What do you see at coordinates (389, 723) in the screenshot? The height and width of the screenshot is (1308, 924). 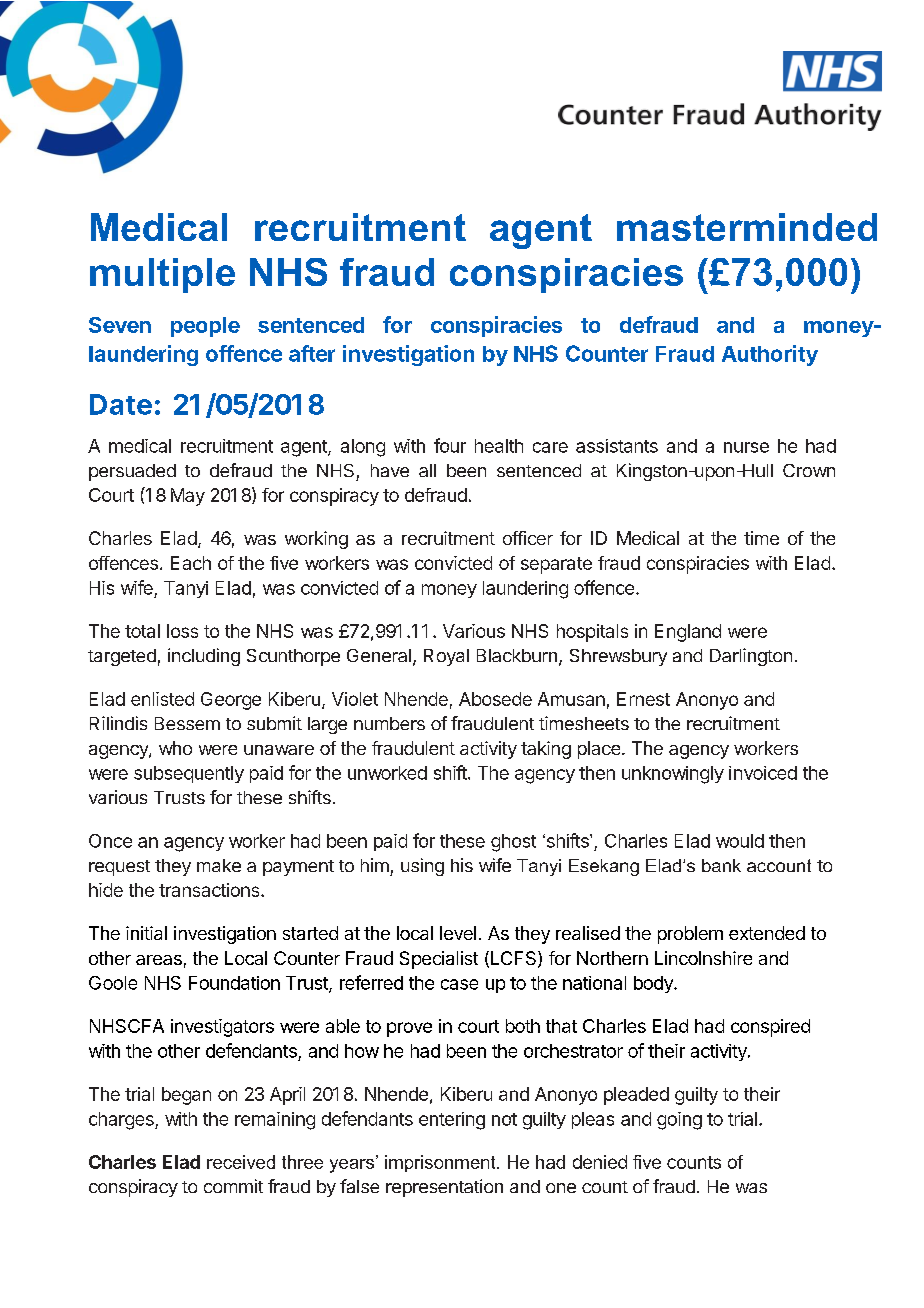 I see `numbers` at bounding box center [389, 723].
